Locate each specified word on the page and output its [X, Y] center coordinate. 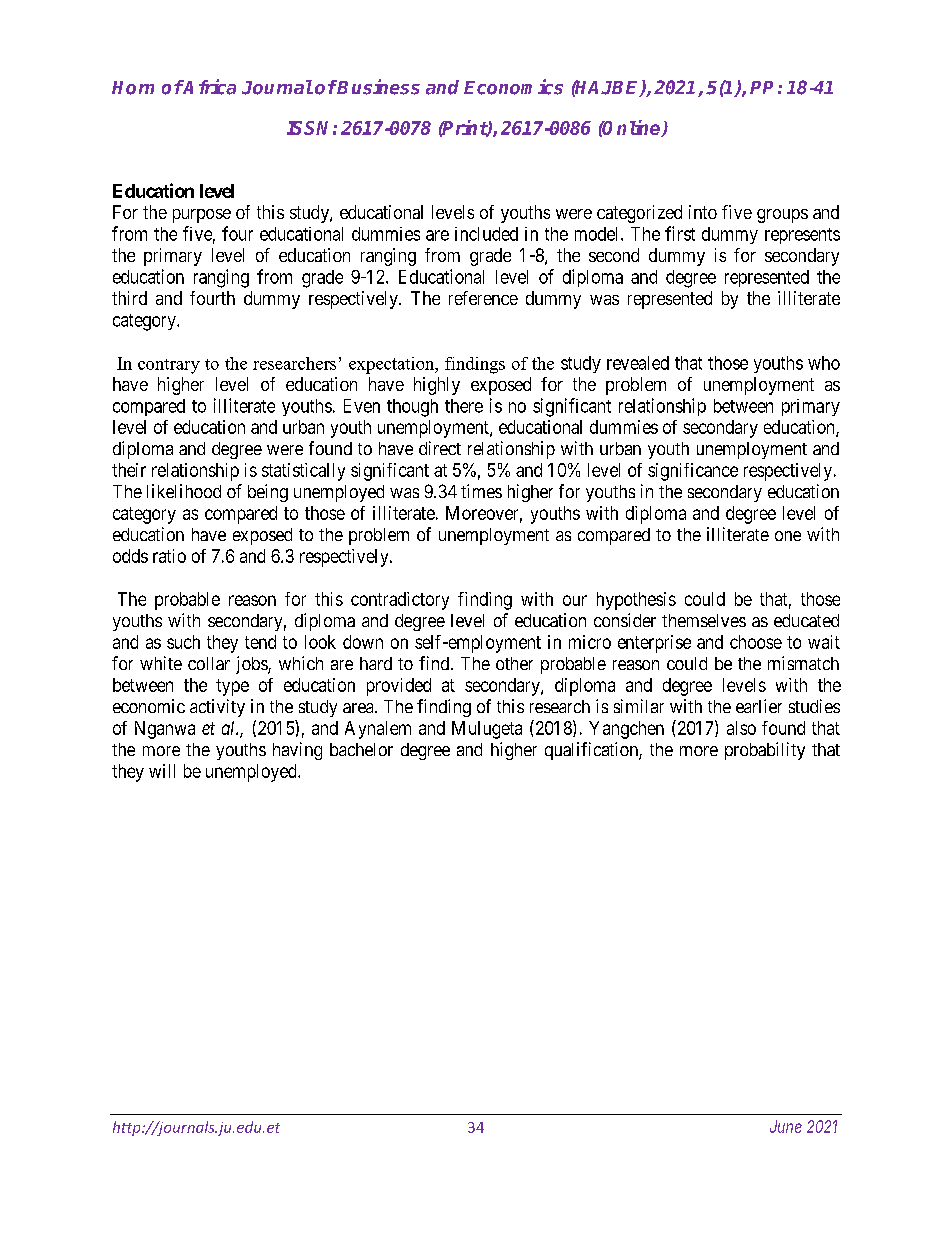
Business [378, 87]
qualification [592, 751]
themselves [704, 620]
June [786, 1126]
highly [437, 386]
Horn [133, 88]
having [297, 751]
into [703, 212]
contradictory [400, 601]
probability [765, 751]
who [824, 363]
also [741, 728]
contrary [169, 366]
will [162, 771]
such [183, 642]
